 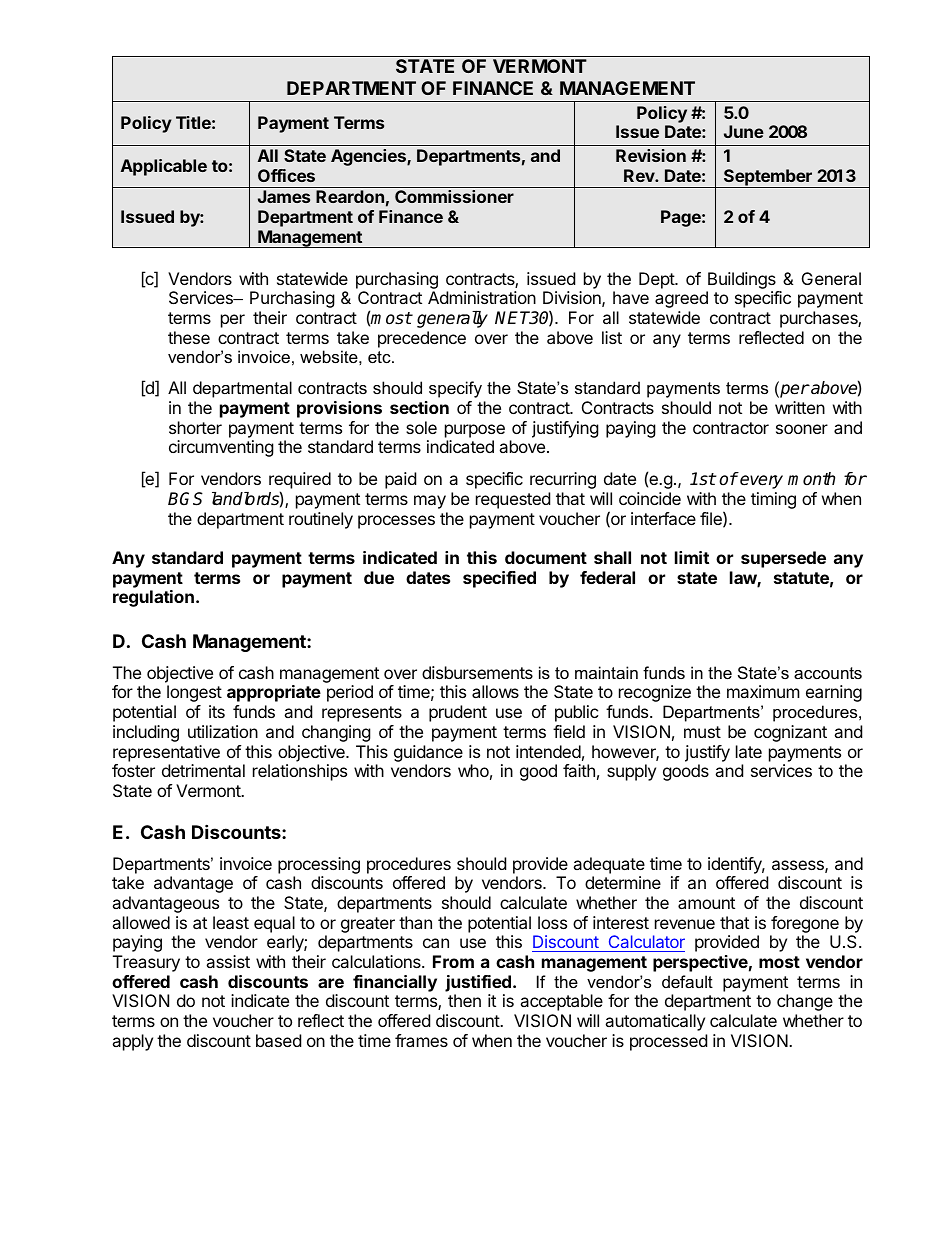 What do you see at coordinates (499, 579) in the screenshot?
I see `specified` at bounding box center [499, 579].
